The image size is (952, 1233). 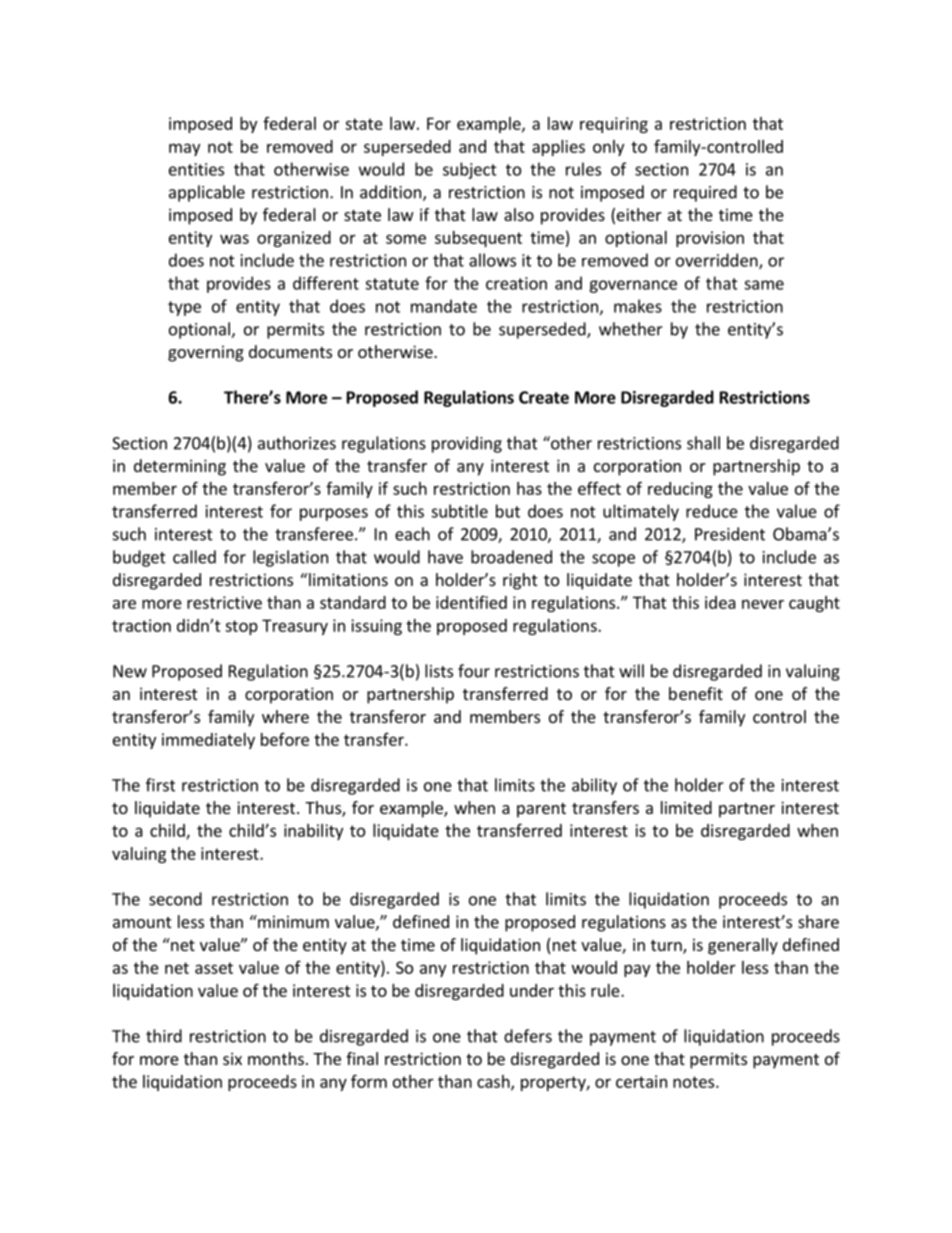 What do you see at coordinates (703, 443) in the screenshot?
I see `shall` at bounding box center [703, 443].
